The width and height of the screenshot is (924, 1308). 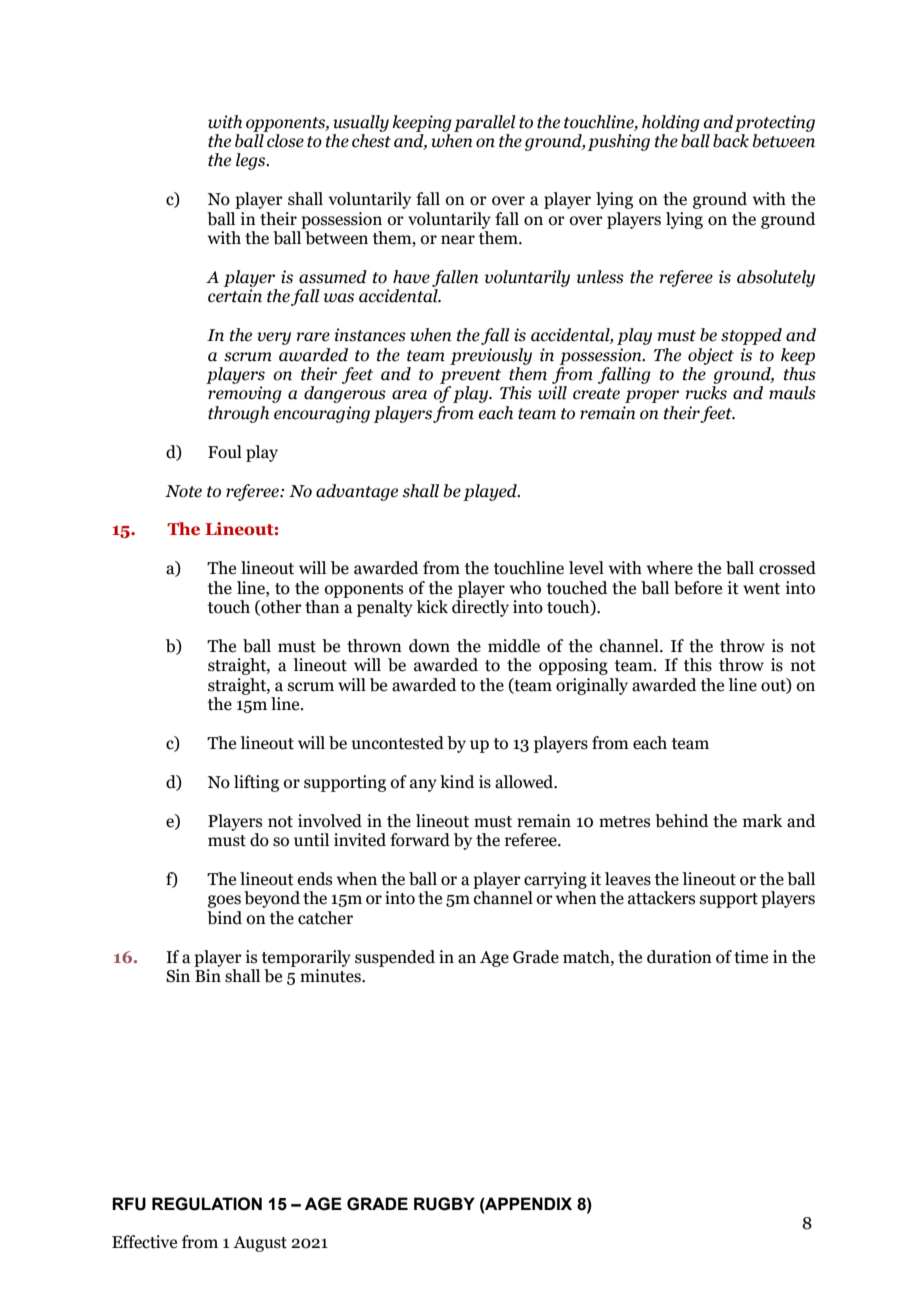 I want to click on before, so click(x=698, y=588).
